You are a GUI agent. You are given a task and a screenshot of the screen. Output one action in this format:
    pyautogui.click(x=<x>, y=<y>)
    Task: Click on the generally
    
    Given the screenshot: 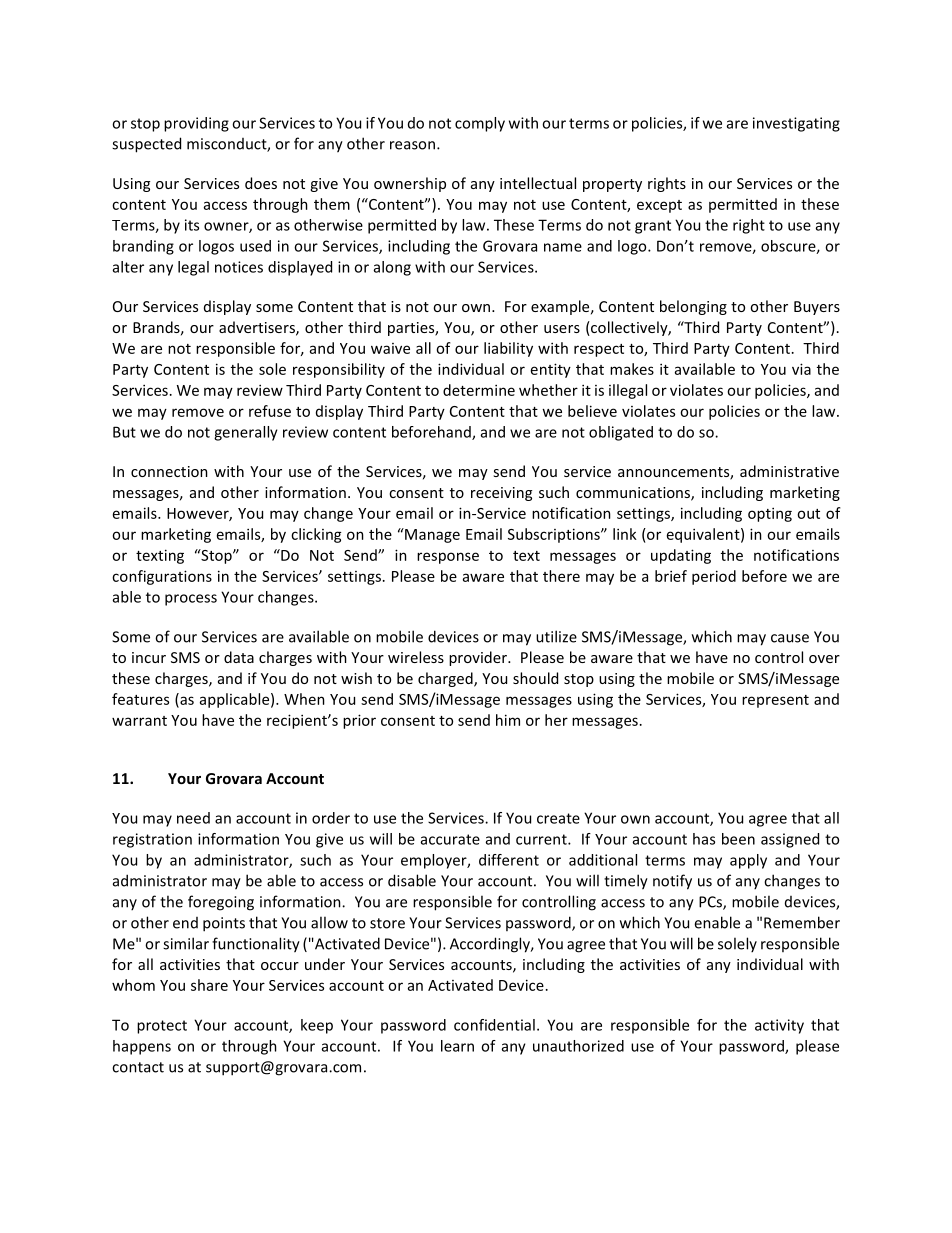 What is the action you would take?
    pyautogui.click(x=246, y=433)
